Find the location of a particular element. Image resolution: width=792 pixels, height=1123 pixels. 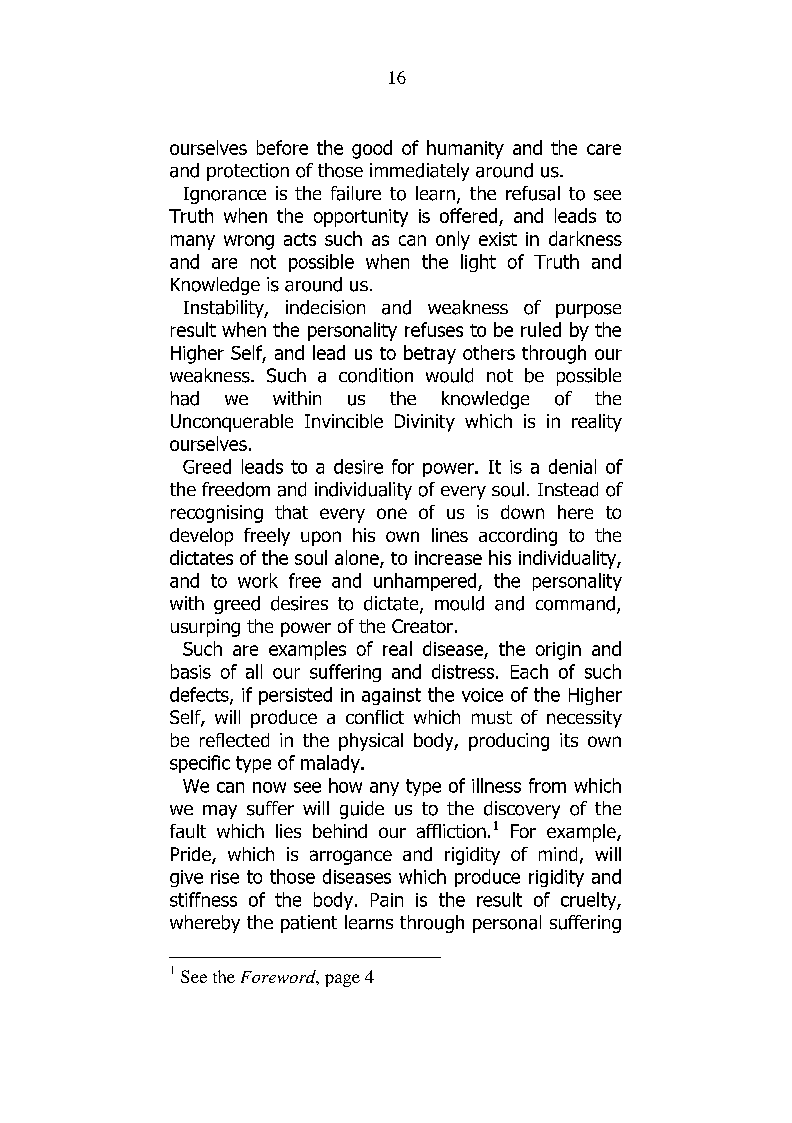

Pain is located at coordinates (387, 900).
